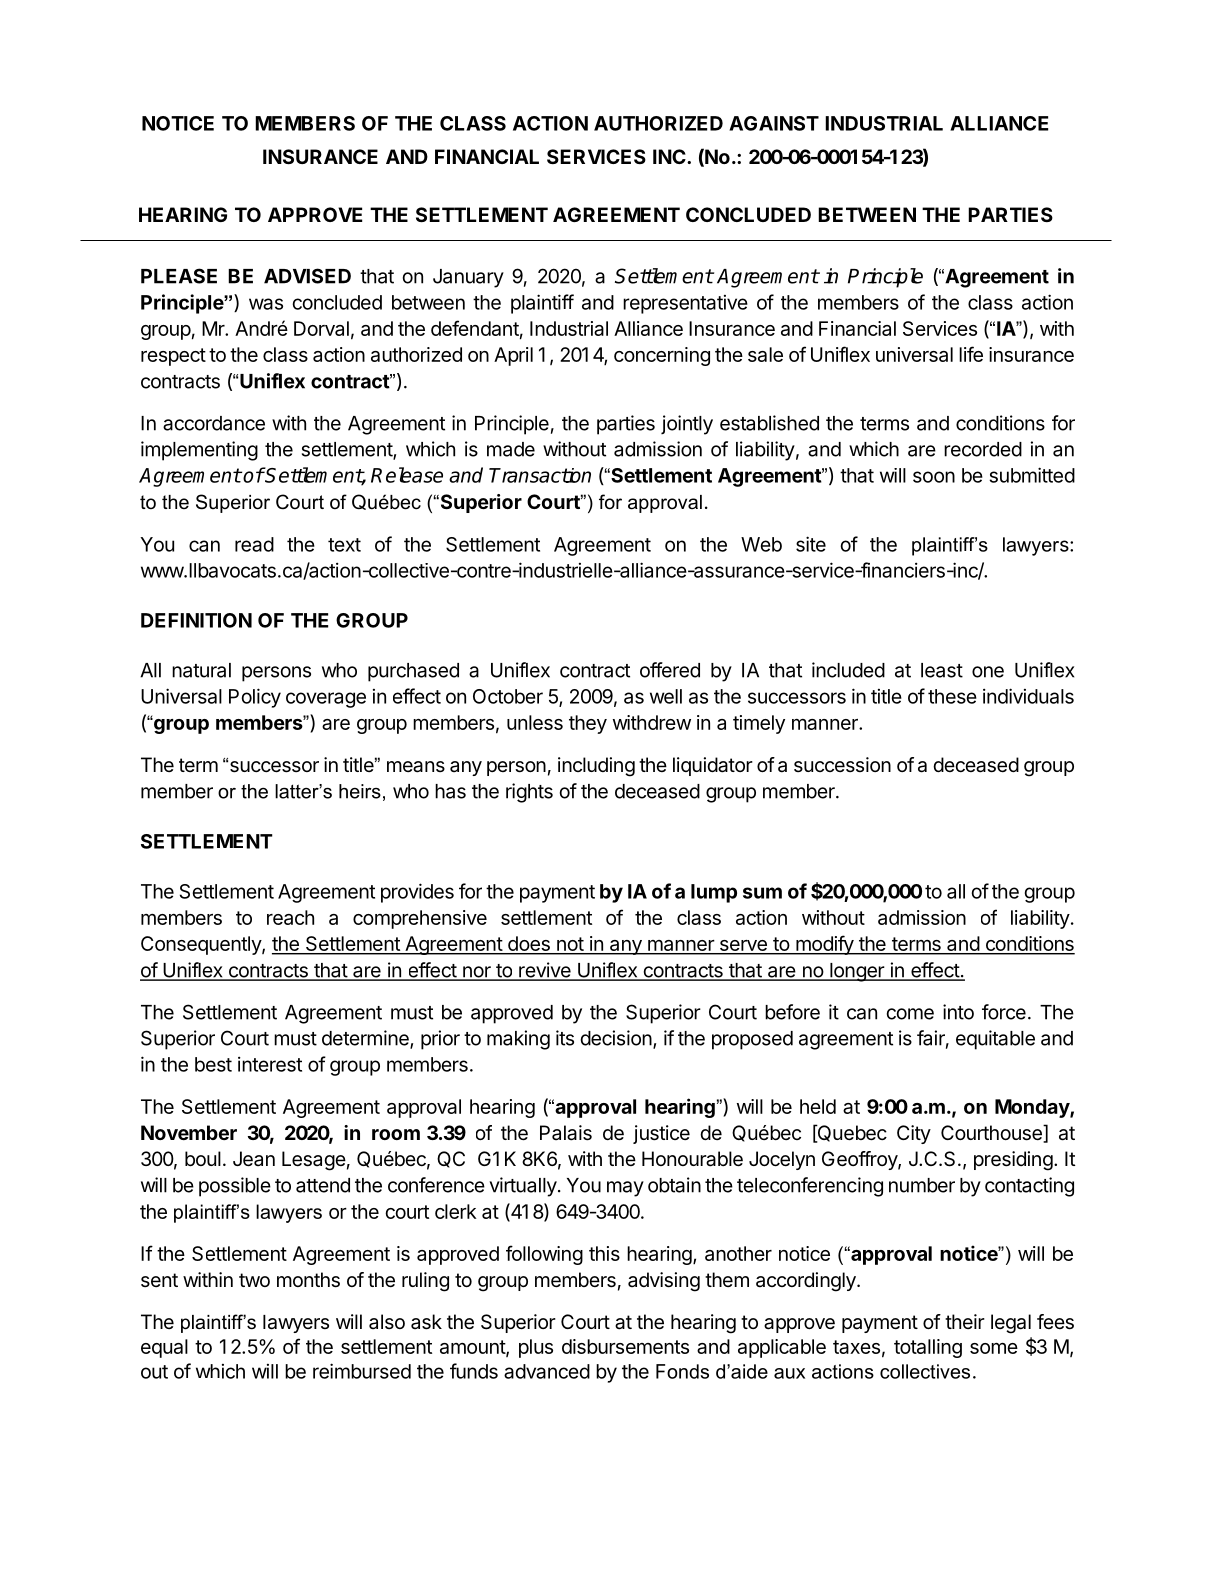 This image has height=1571, width=1214. I want to click on ADVISED, so click(307, 276).
